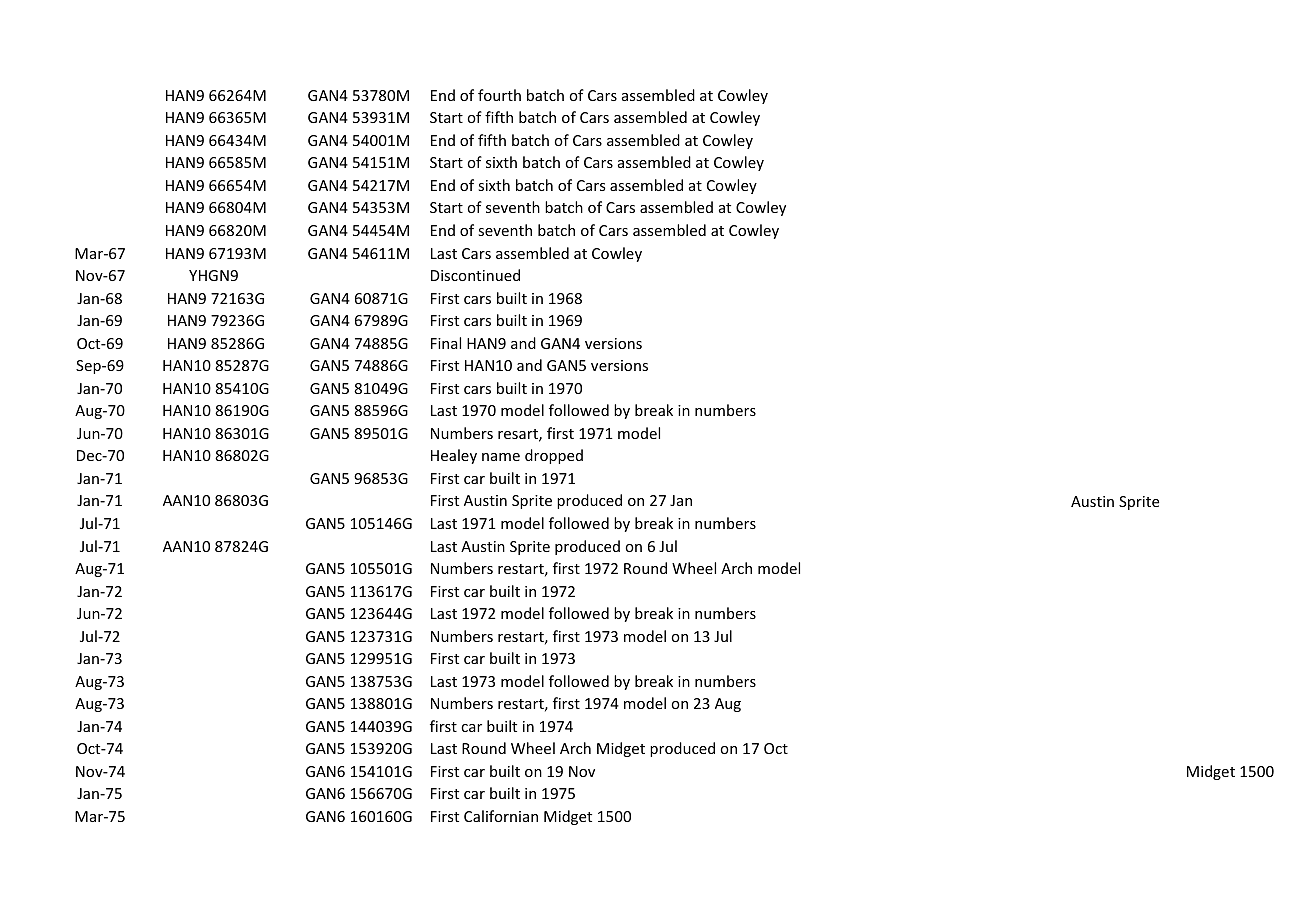 The width and height of the screenshot is (1307, 924). Describe the element at coordinates (499, 95) in the screenshot. I see `fourth` at that location.
